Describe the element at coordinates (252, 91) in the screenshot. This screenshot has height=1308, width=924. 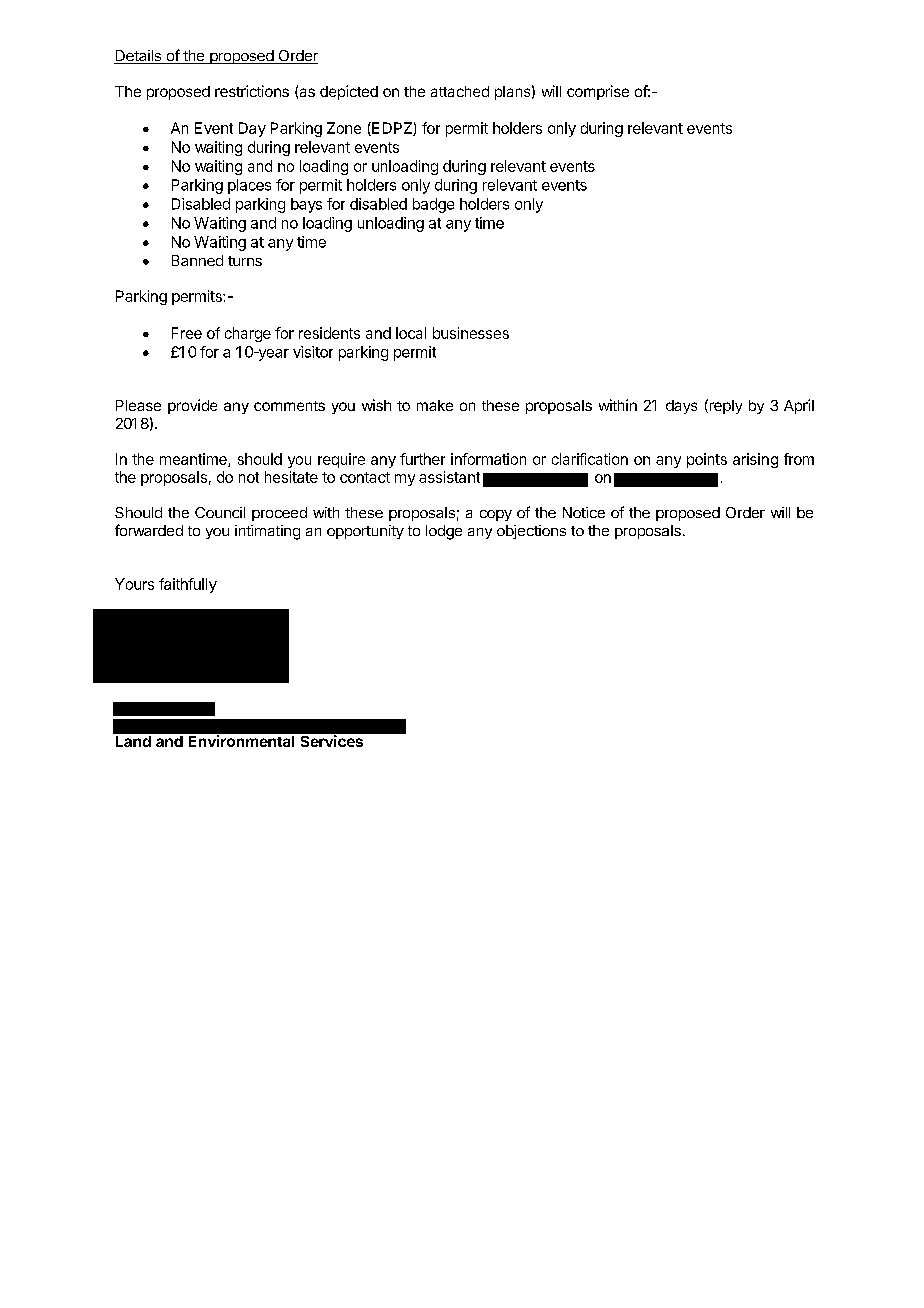
I see `restrictions` at that location.
